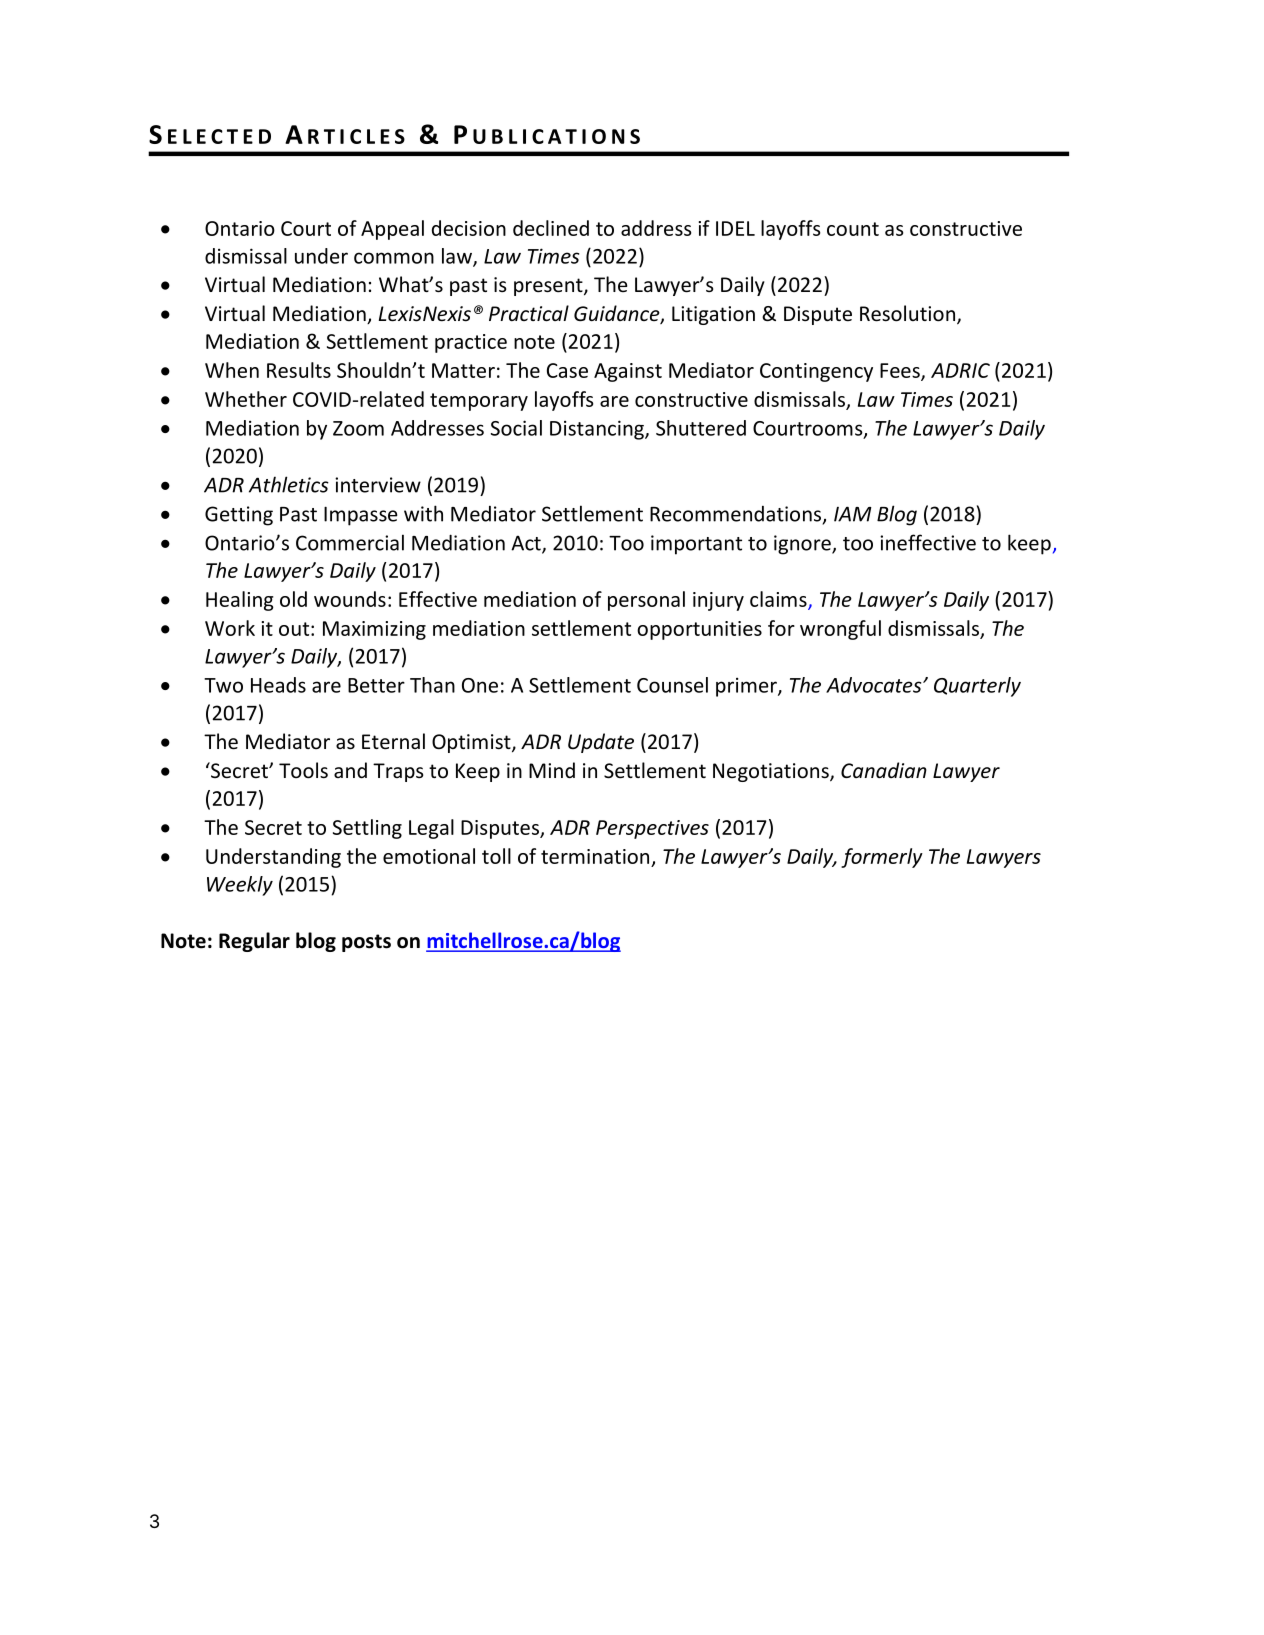 This document has height=1635, width=1264. Describe the element at coordinates (551, 228) in the document. I see `declined` at that location.
